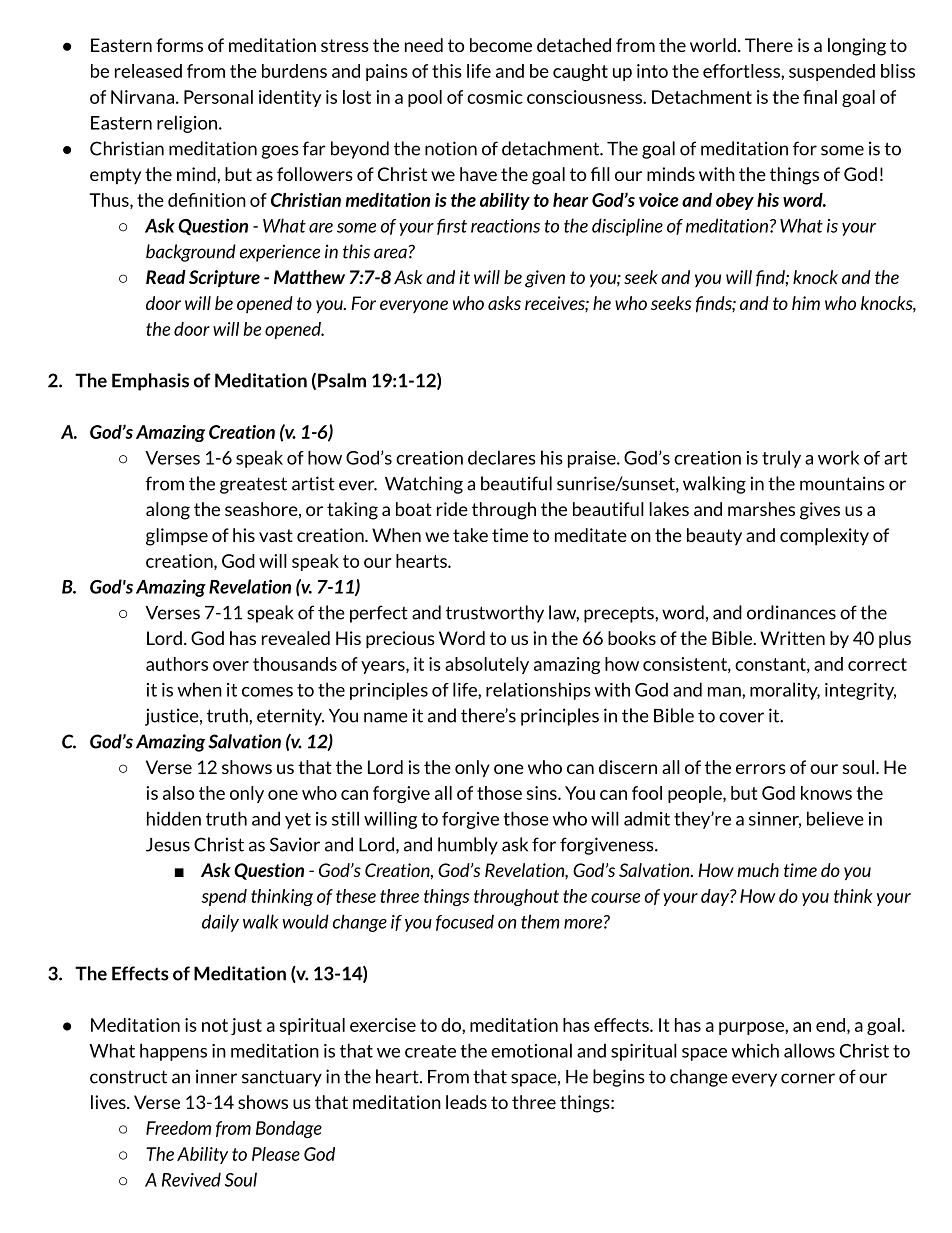 This image has width=952, height=1233. I want to click on Emphasis, so click(150, 382).
